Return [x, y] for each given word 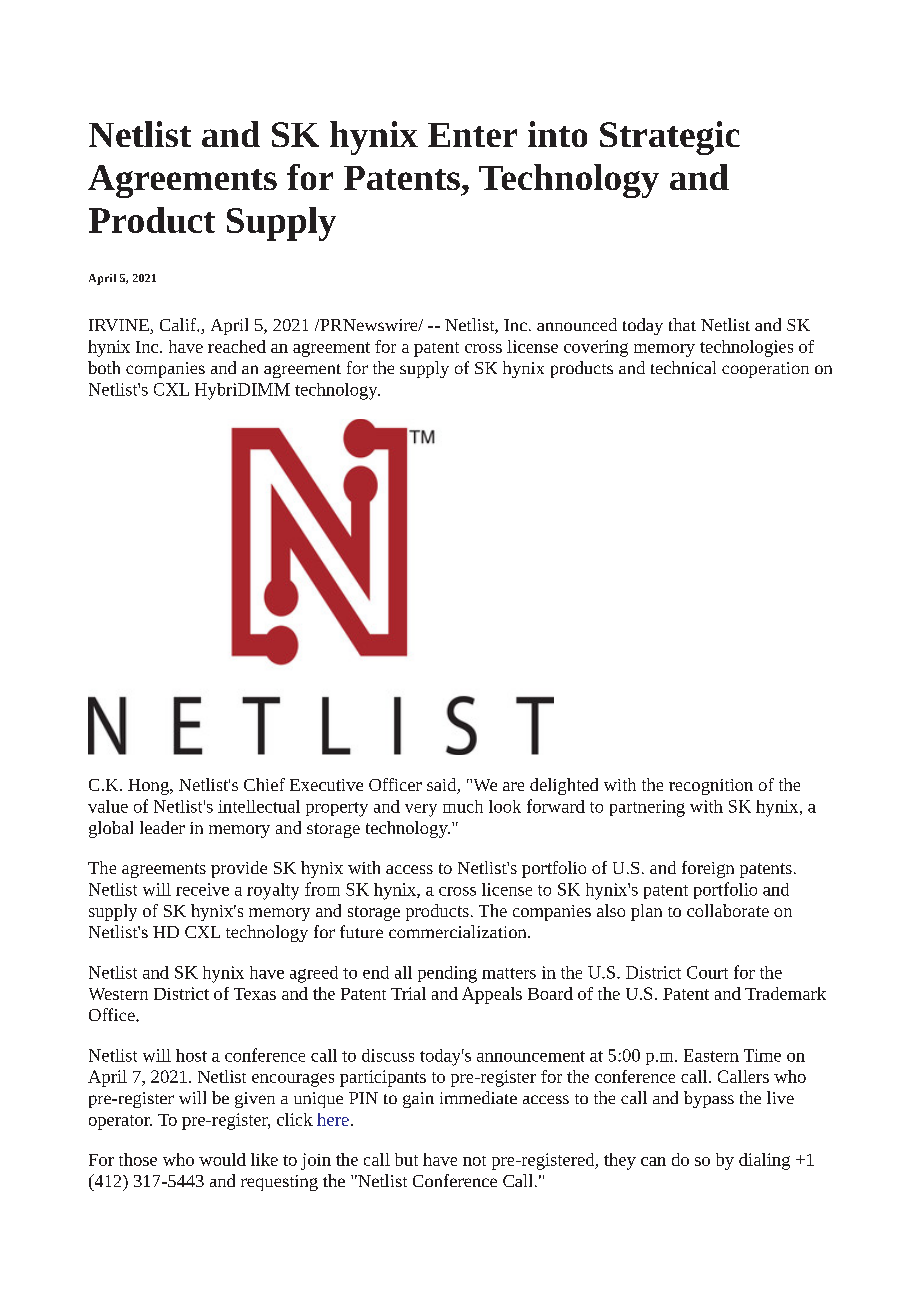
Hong [149, 787]
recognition [711, 787]
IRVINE [120, 326]
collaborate [728, 910]
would [222, 1159]
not [474, 1161]
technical [683, 367]
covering [596, 348]
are [513, 786]
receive [202, 889]
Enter [472, 135]
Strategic [670, 138]
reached [237, 346]
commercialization [459, 931]
